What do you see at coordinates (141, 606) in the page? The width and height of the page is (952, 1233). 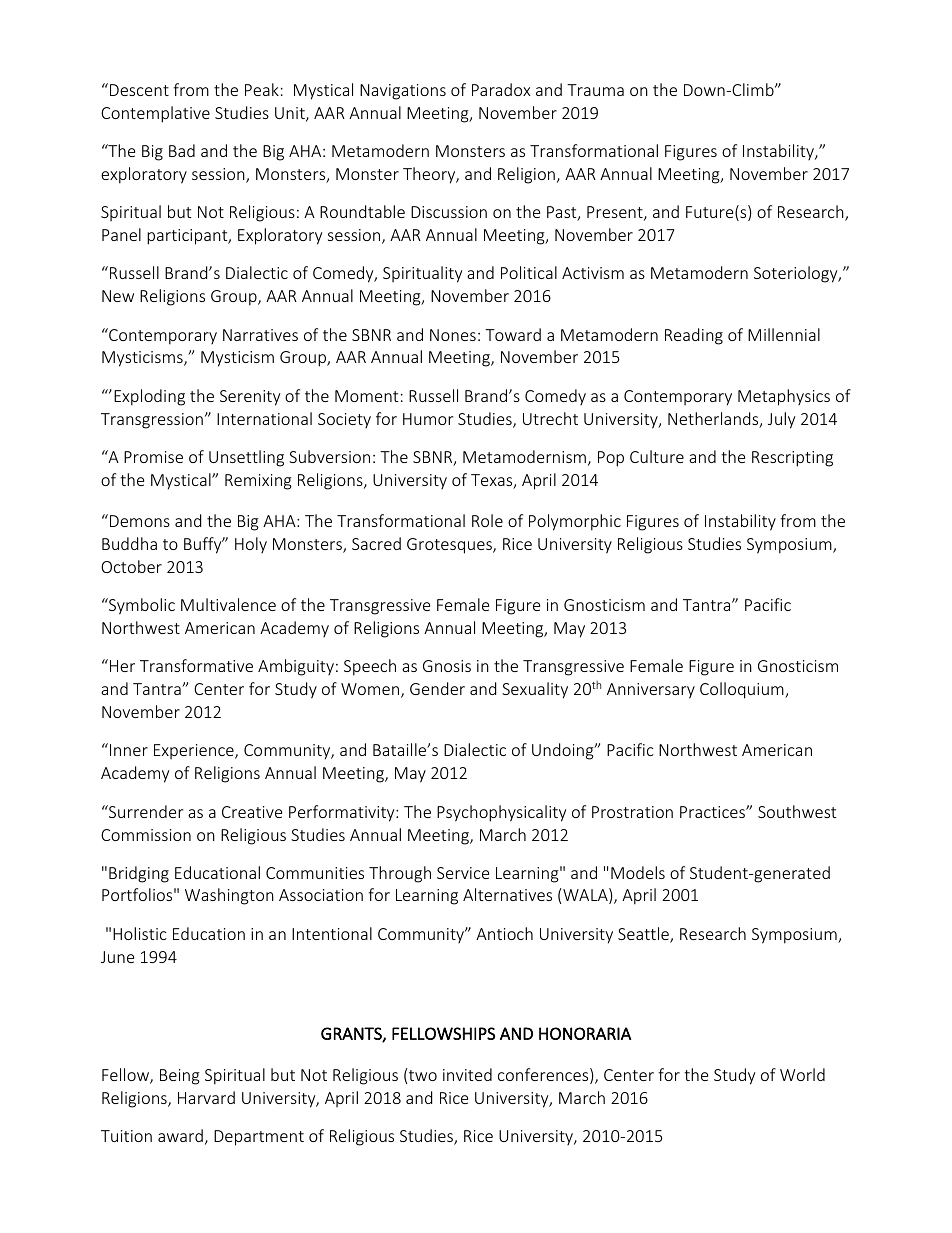 I see `Symbolic` at bounding box center [141, 606].
